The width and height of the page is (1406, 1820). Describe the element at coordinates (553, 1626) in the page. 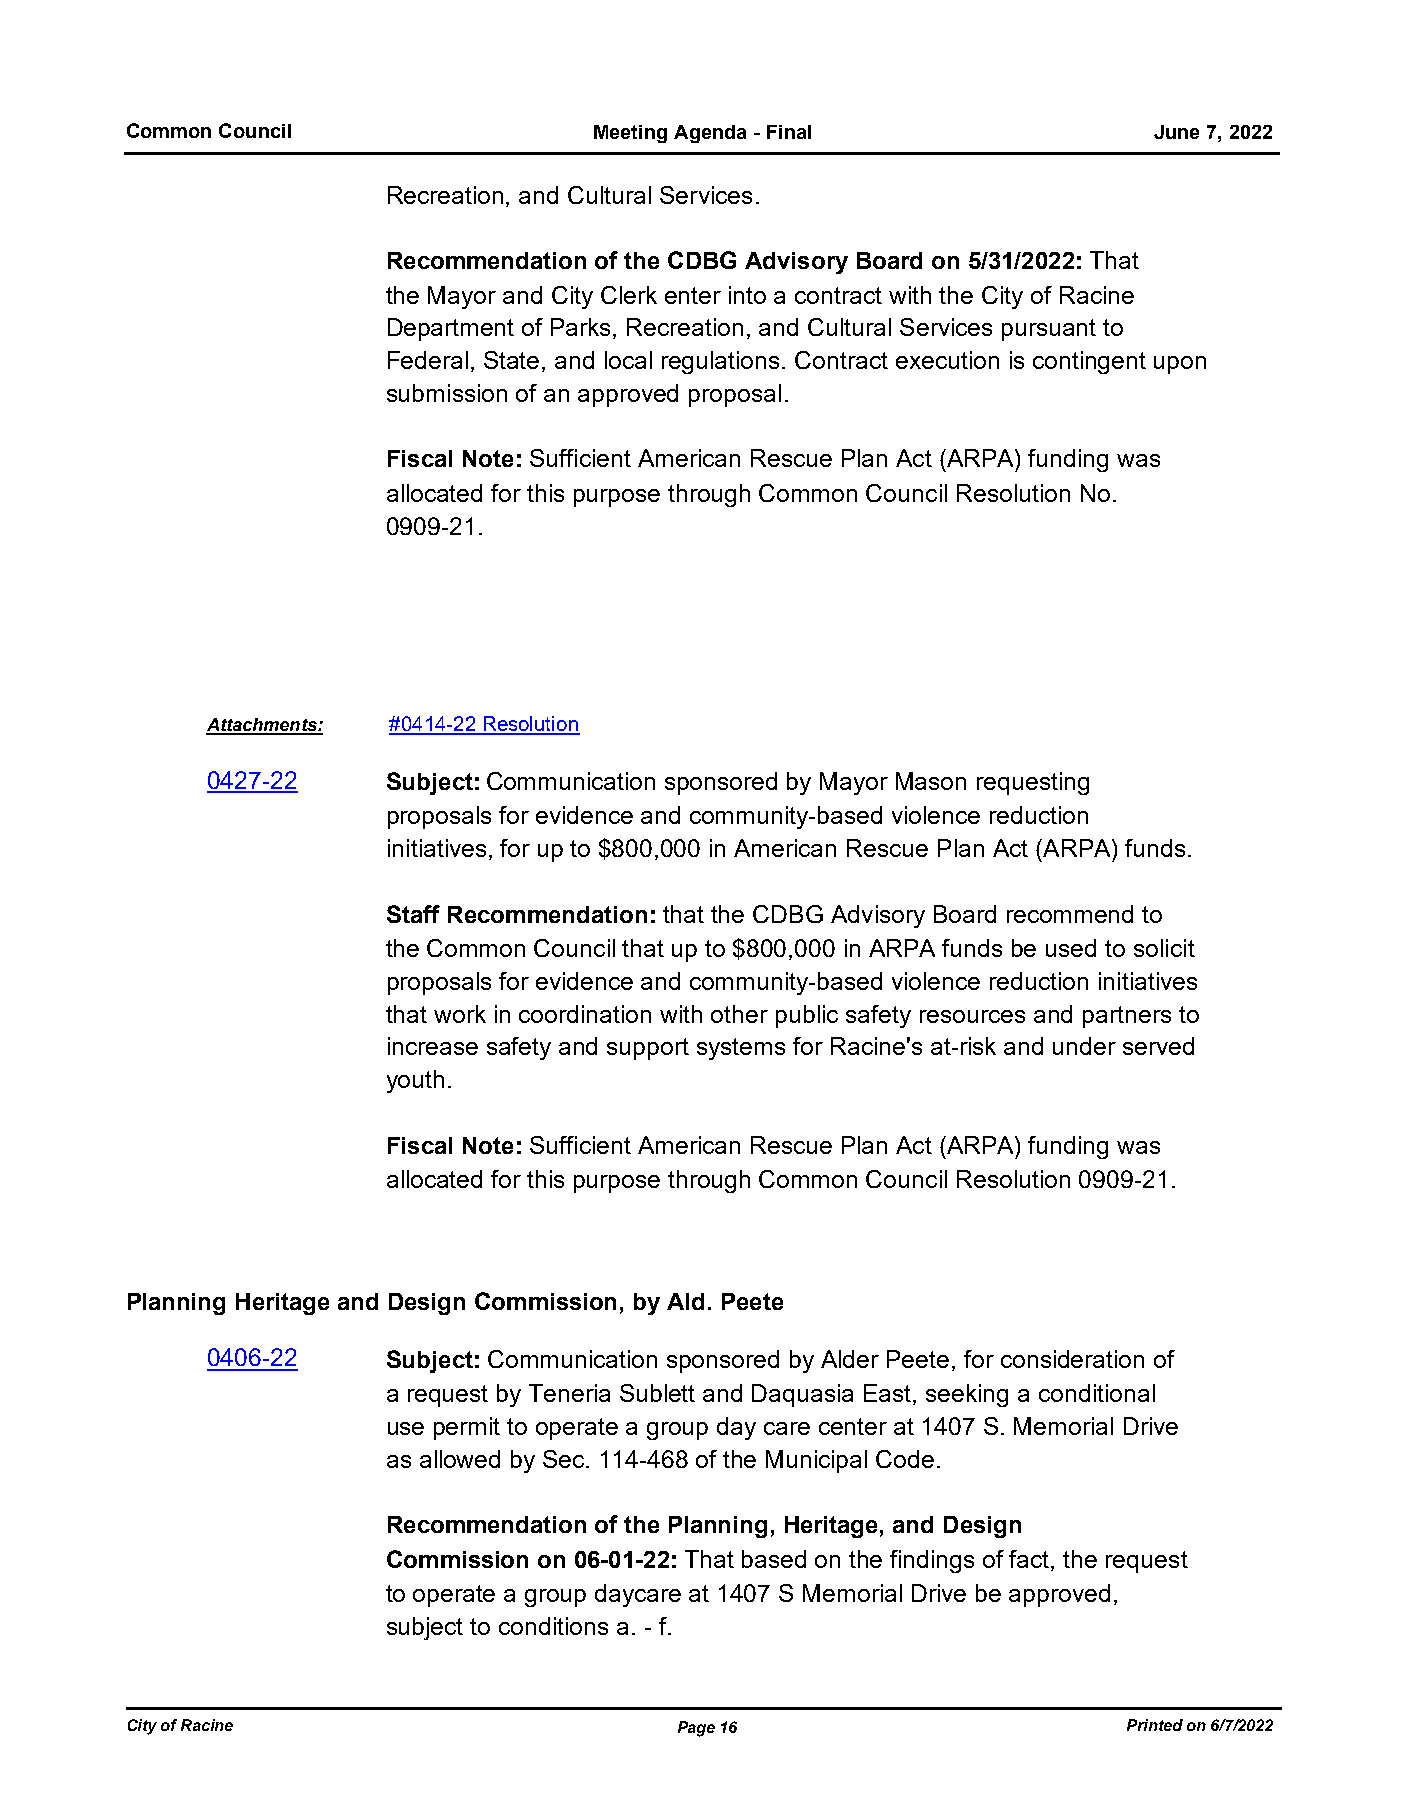

I see `conditions` at that location.
